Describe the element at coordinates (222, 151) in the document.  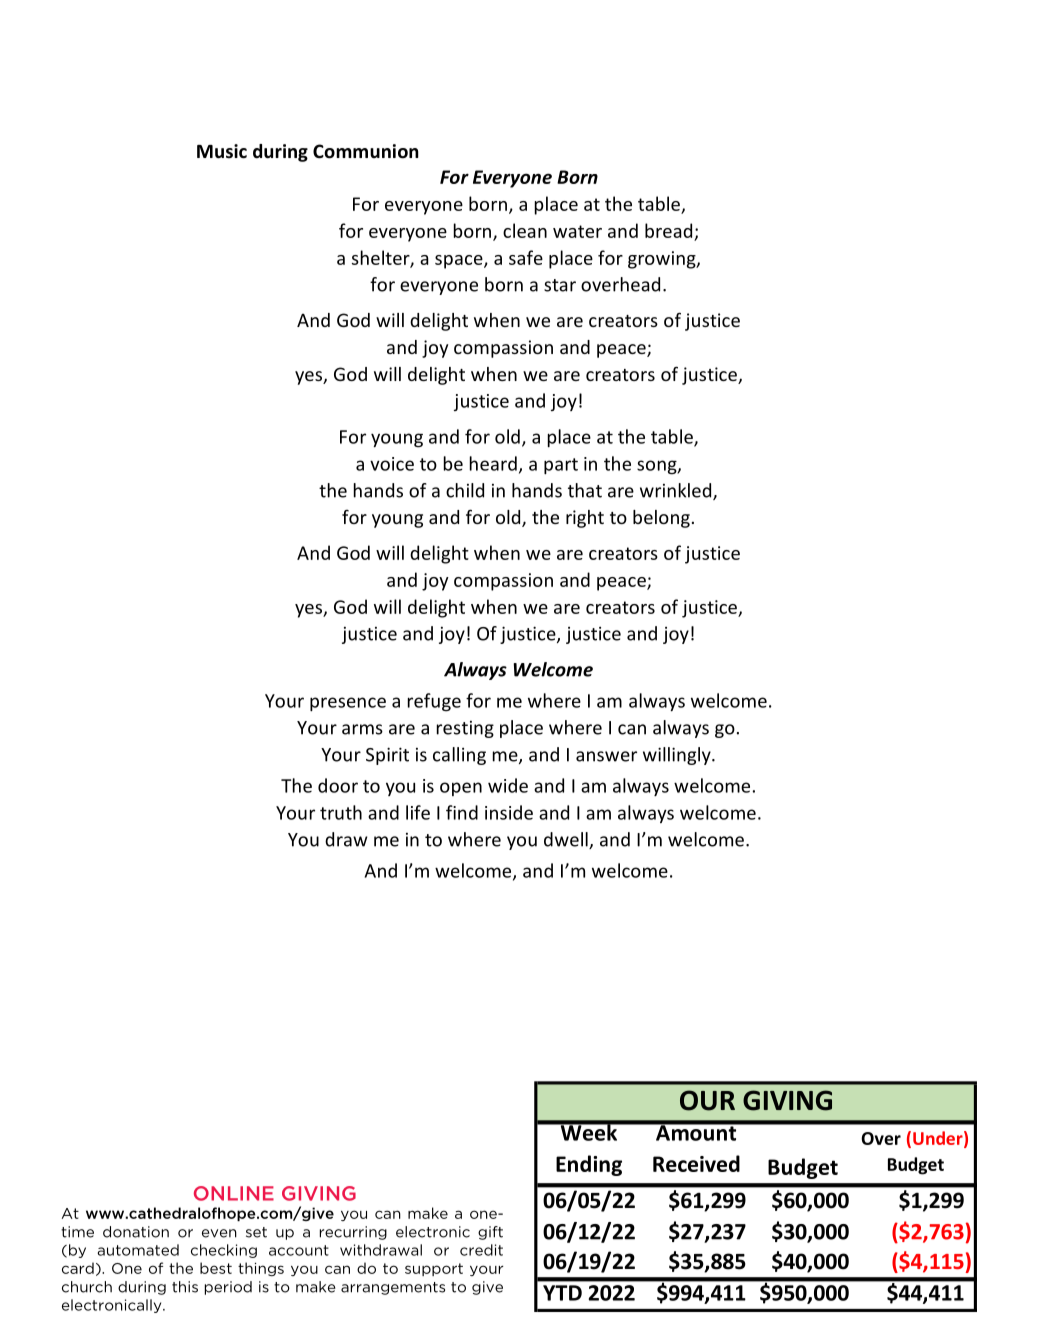
I see `Music` at that location.
